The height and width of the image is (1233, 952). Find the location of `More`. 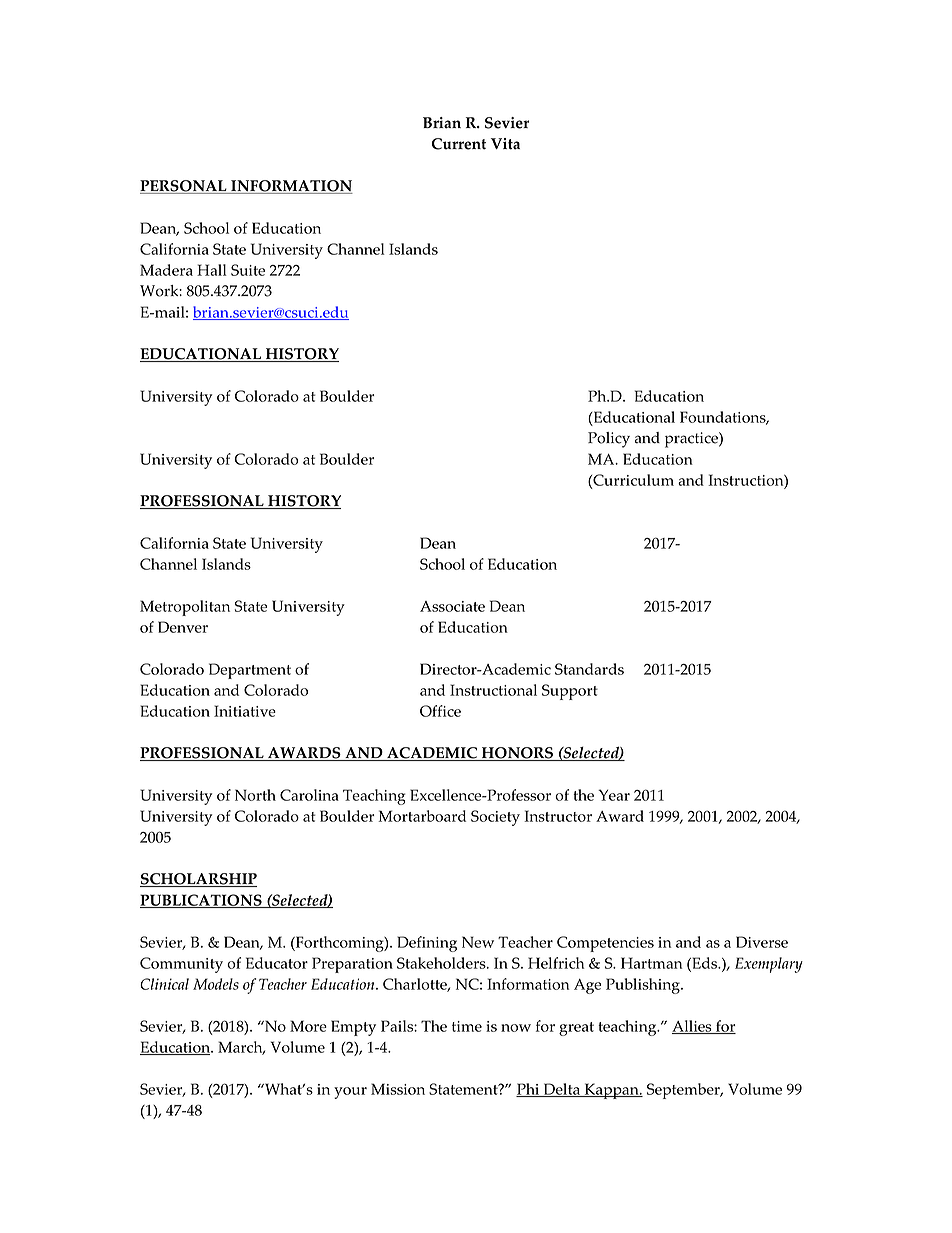

More is located at coordinates (308, 1026).
